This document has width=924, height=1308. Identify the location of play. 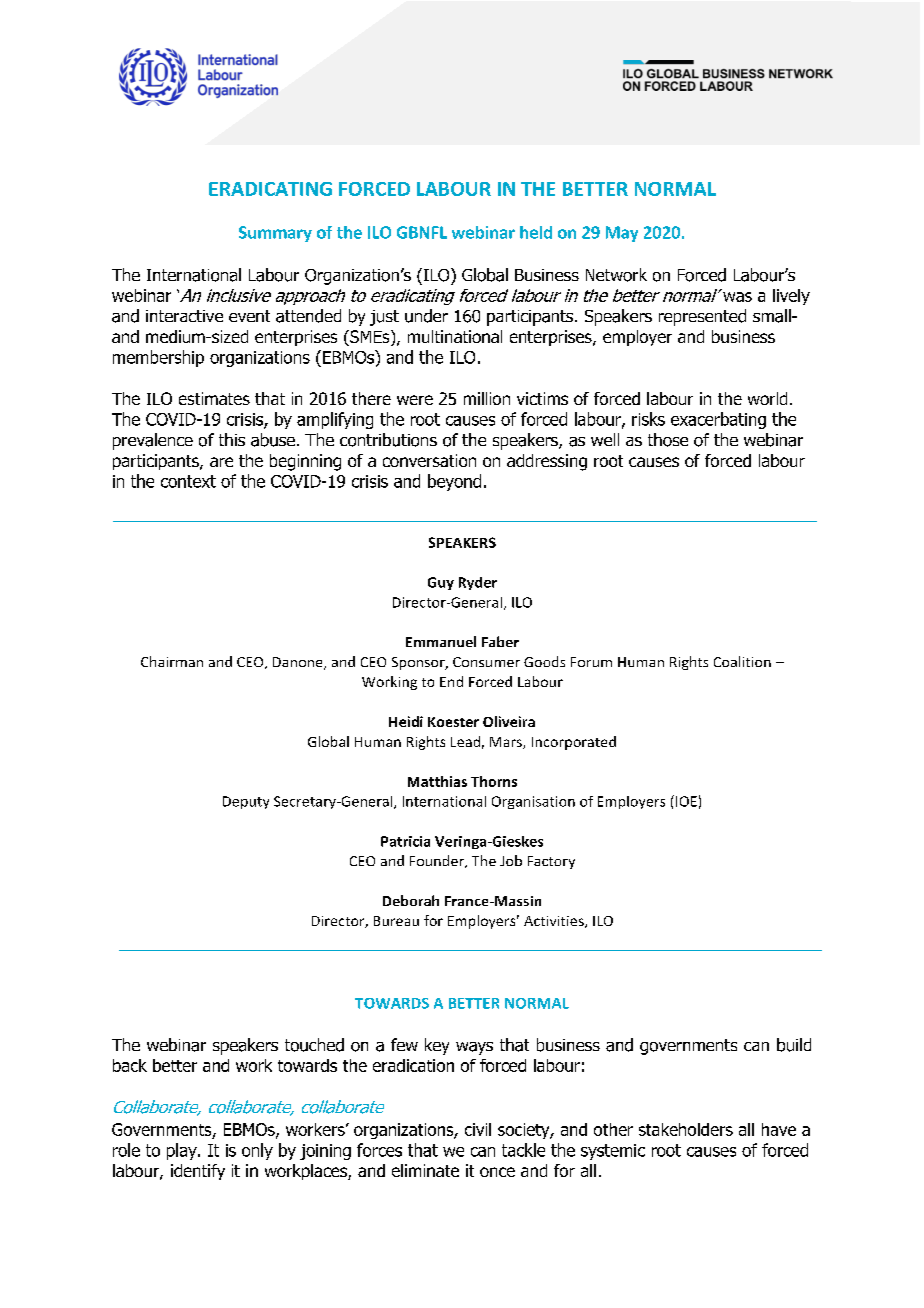
(183, 1151).
